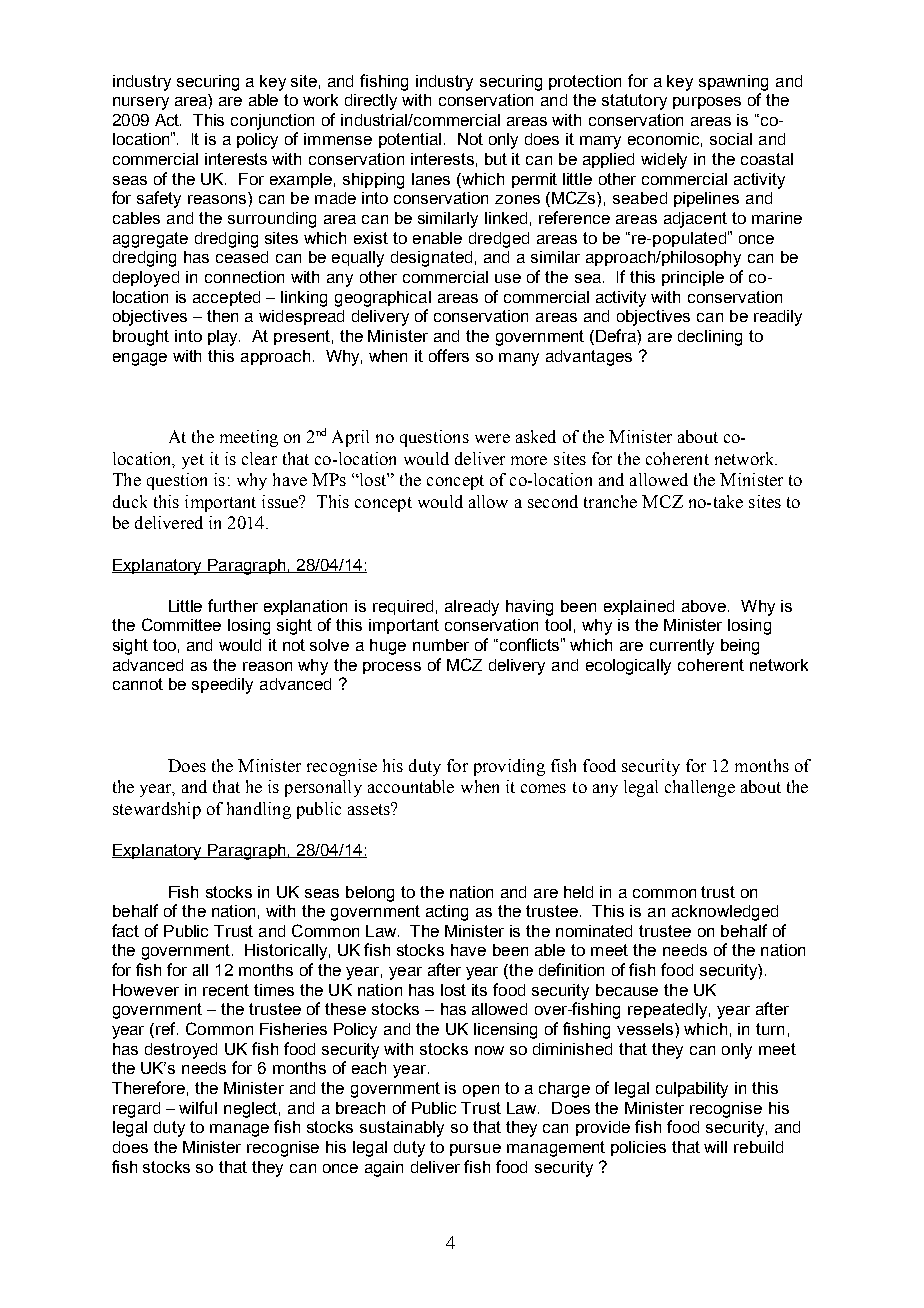 Image resolution: width=924 pixels, height=1308 pixels. Describe the element at coordinates (198, 1107) in the screenshot. I see `wilful` at that location.
